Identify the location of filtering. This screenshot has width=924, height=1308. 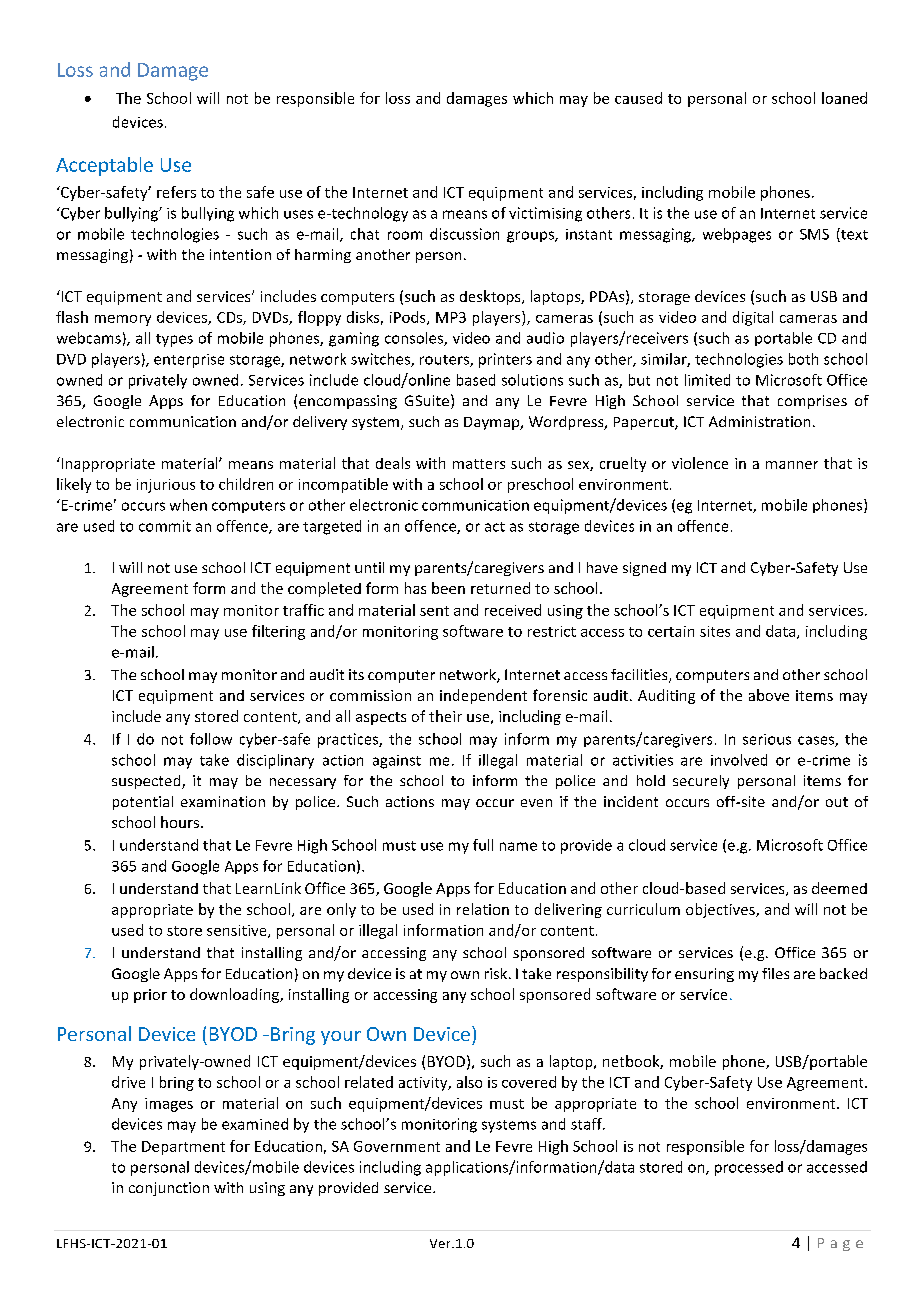
(278, 632).
